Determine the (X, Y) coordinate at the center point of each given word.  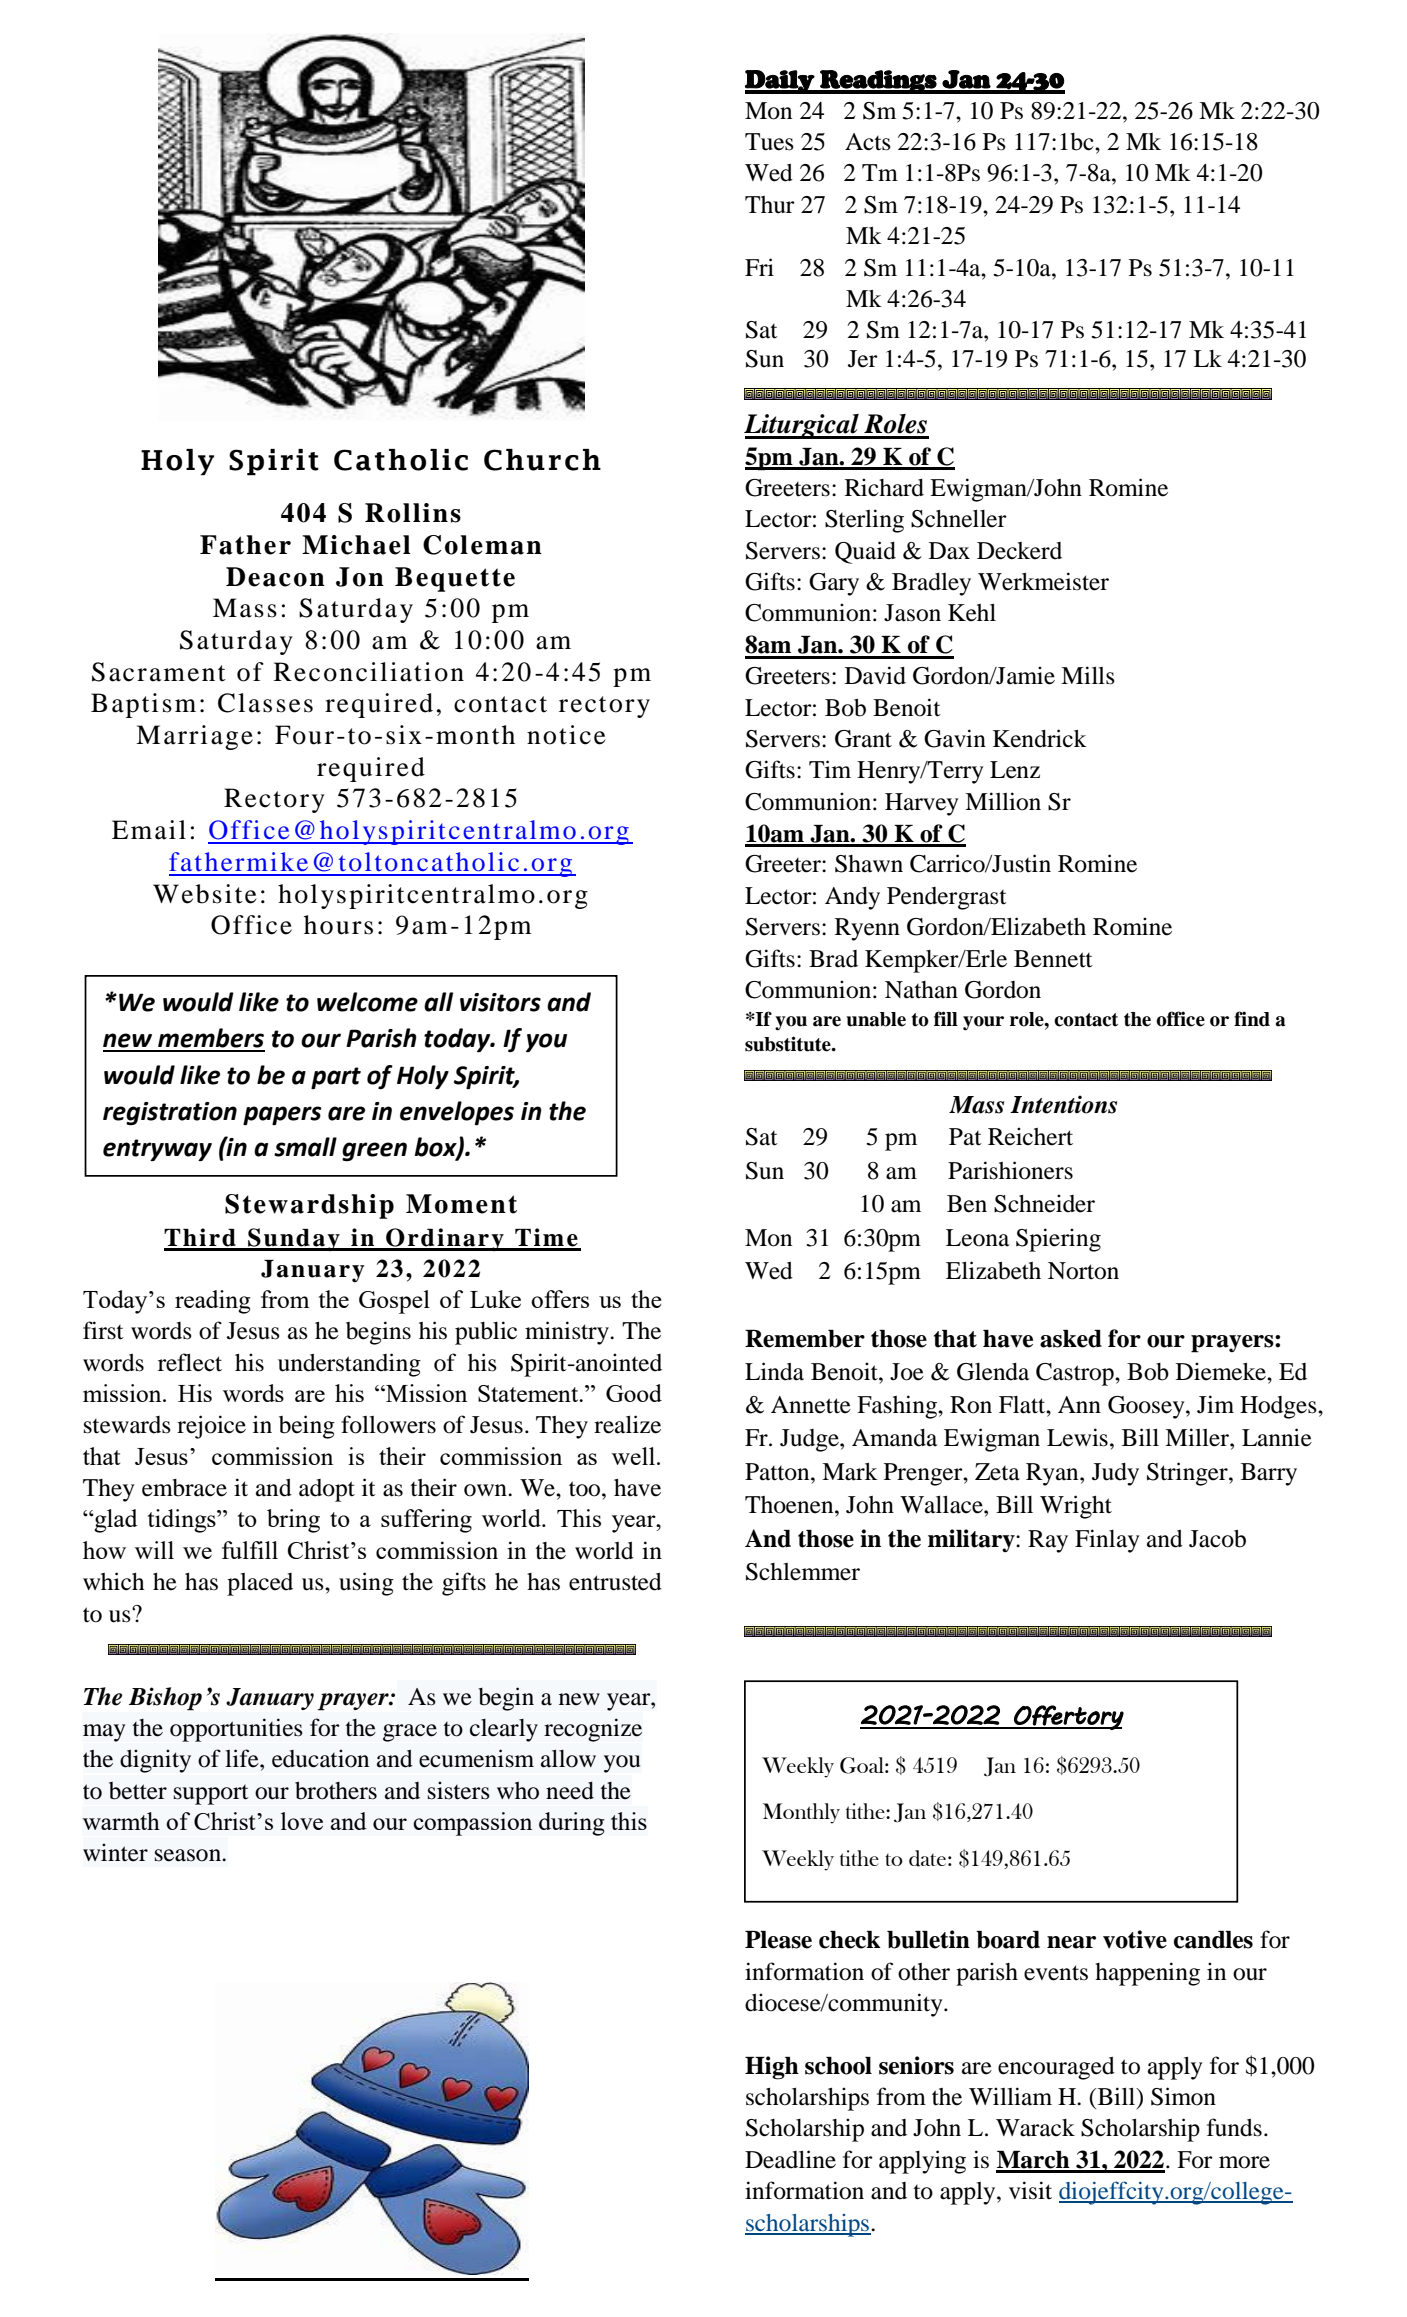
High (772, 2068)
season (189, 1855)
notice (566, 735)
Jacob (1217, 1539)
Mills (1088, 675)
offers (560, 1299)
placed (260, 1584)
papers (282, 1115)
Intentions (1063, 1104)
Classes (265, 703)
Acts (868, 142)
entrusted (615, 1582)
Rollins (413, 513)
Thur (770, 205)
